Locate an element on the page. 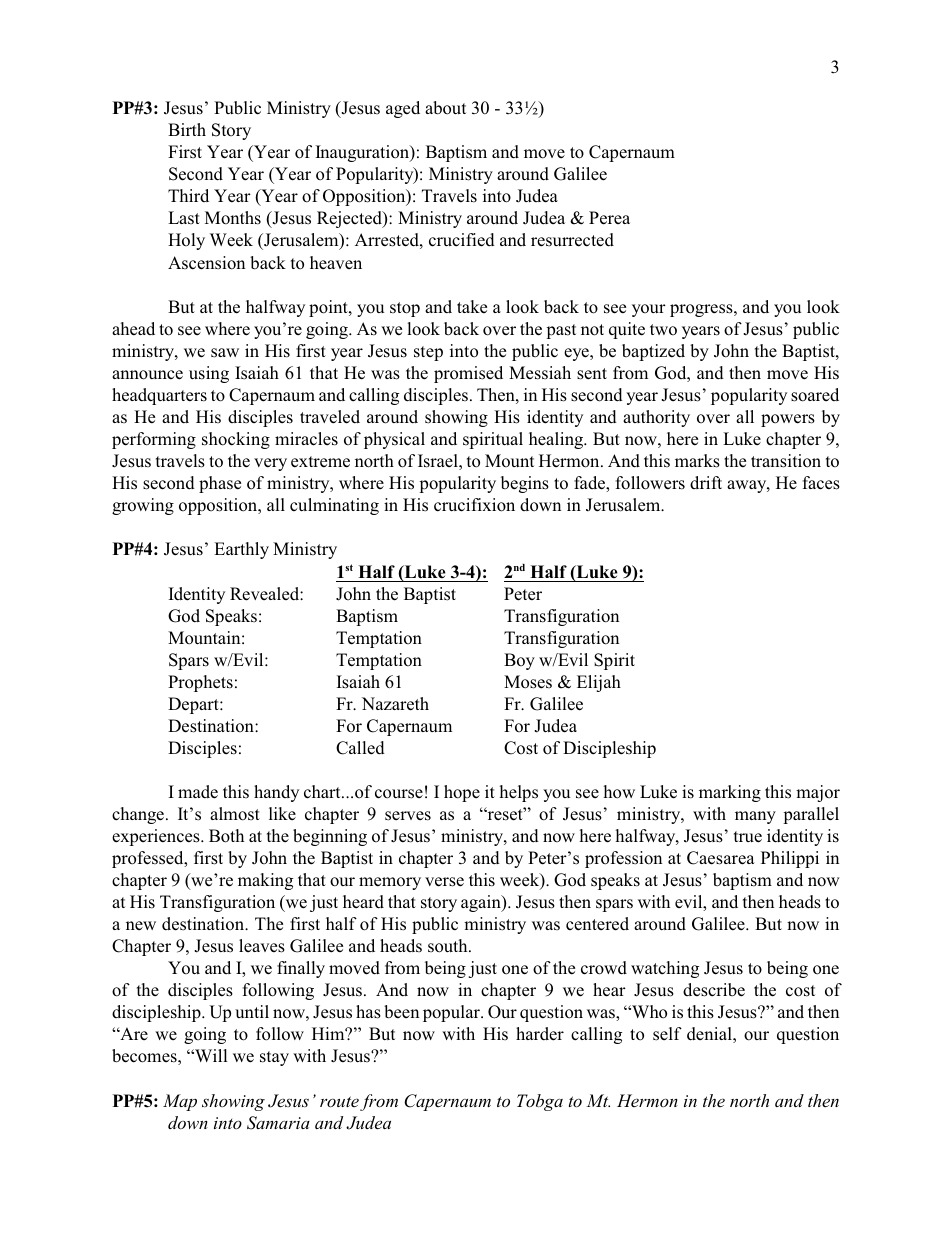 This document has width=952, height=1233. Elijah is located at coordinates (599, 683).
